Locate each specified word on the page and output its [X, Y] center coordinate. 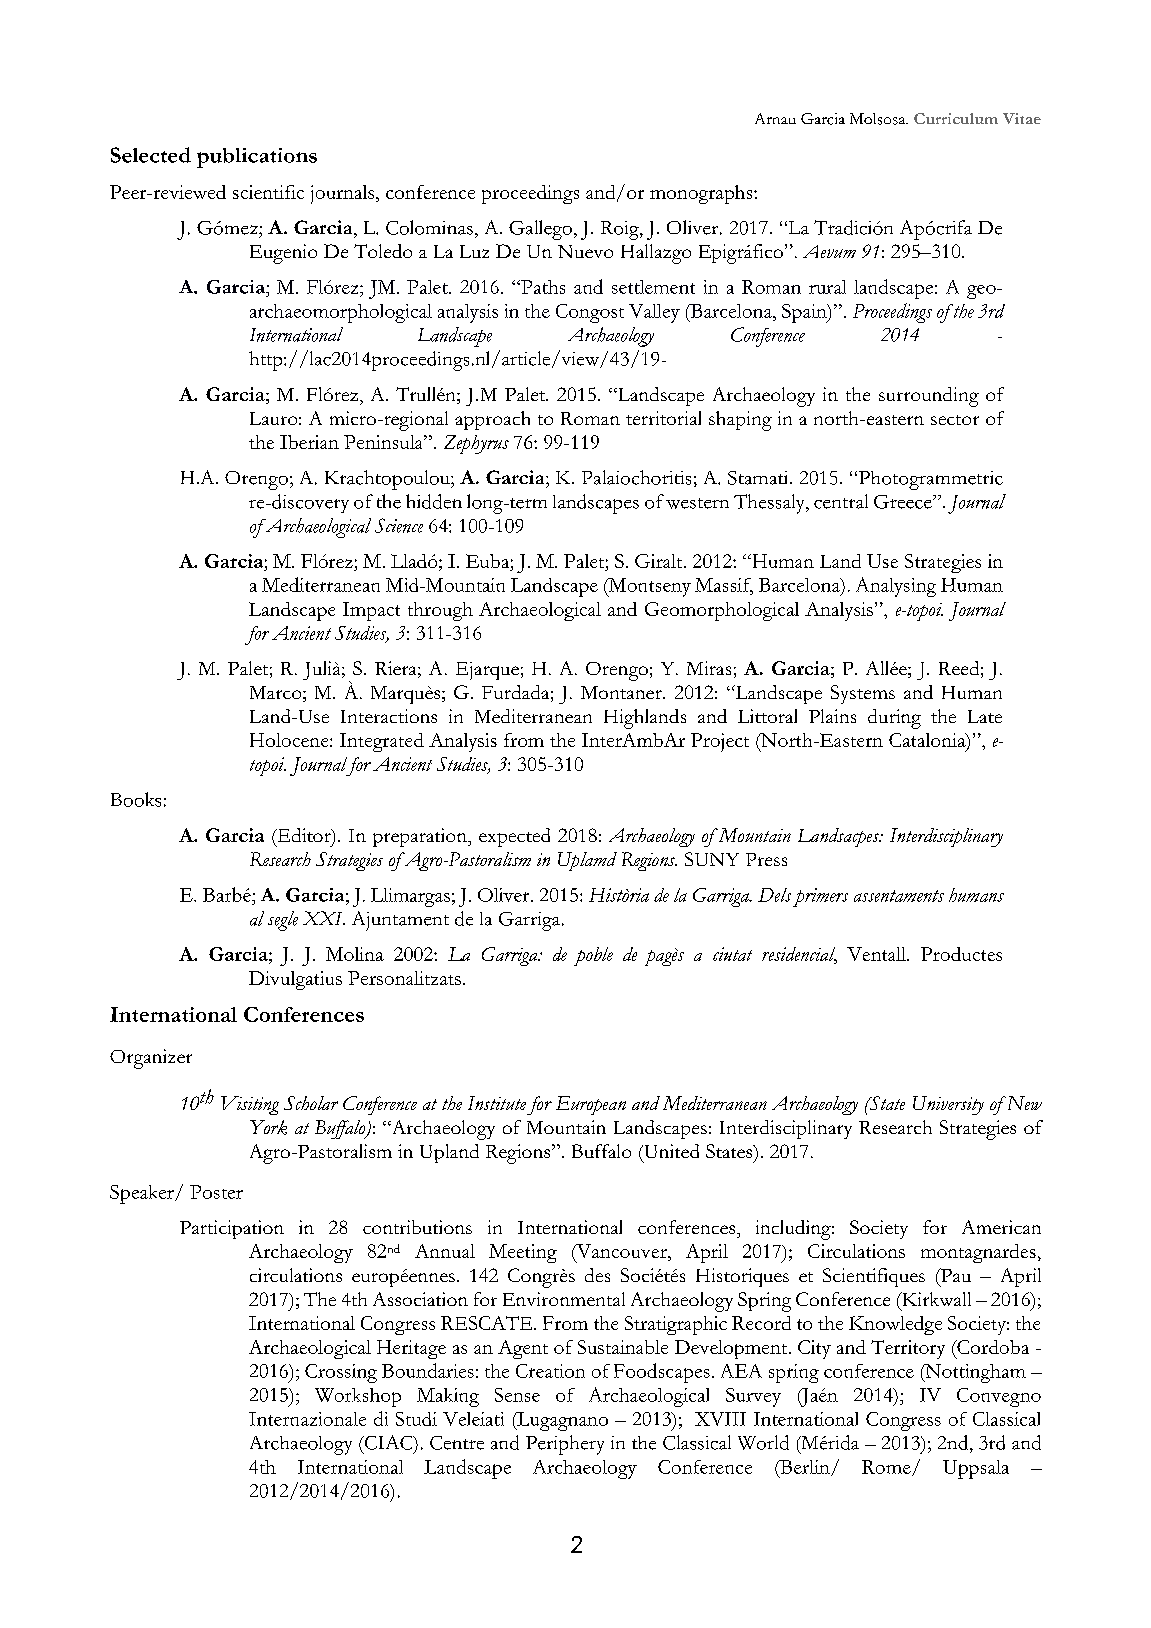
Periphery [565, 1445]
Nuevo [585, 251]
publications [257, 158]
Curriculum [956, 118]
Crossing [341, 1373]
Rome [887, 1468]
